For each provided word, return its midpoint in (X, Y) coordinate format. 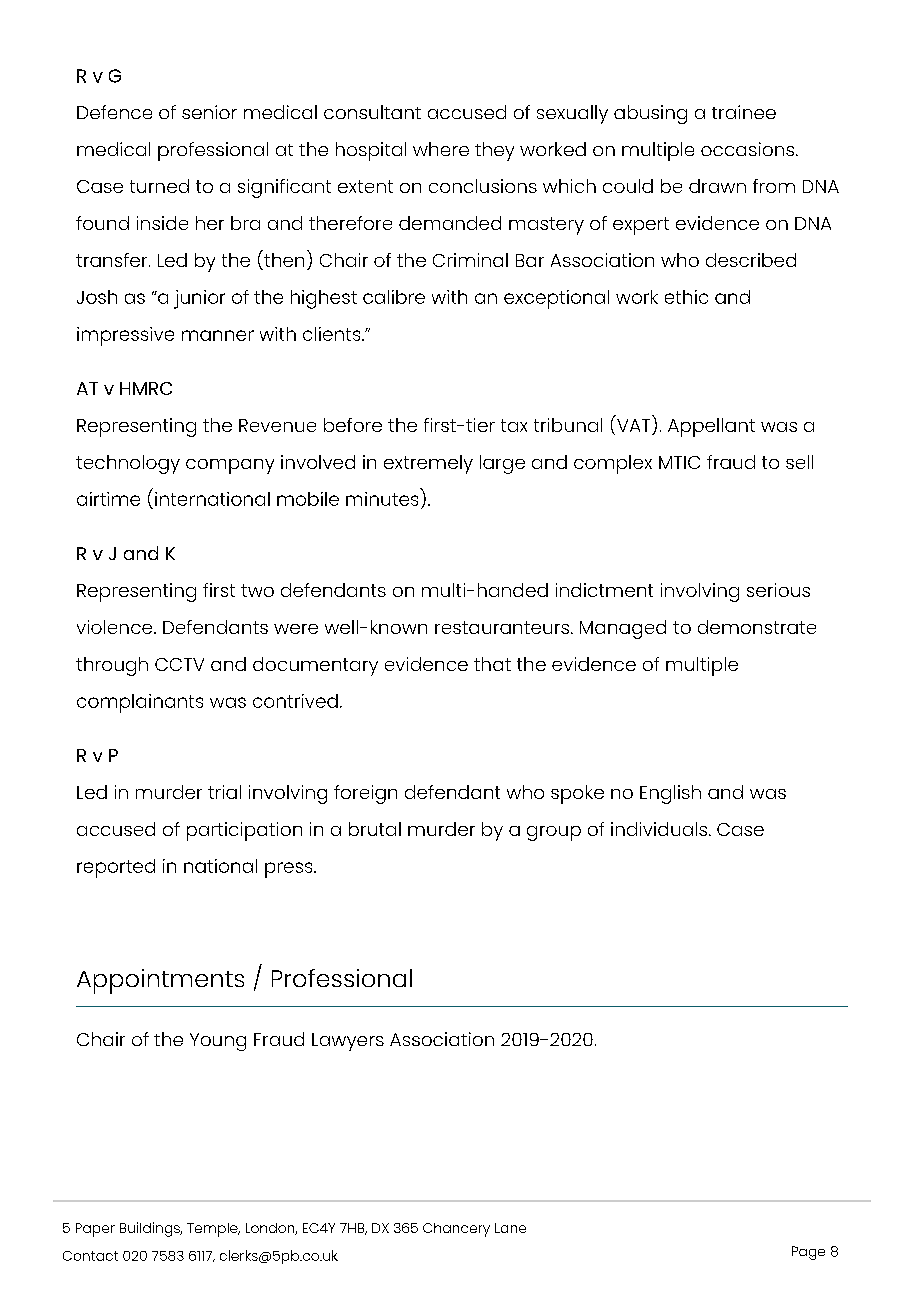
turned (159, 186)
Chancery (456, 1230)
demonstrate (757, 627)
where (441, 149)
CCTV (179, 664)
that (492, 664)
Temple (213, 1230)
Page (808, 1253)
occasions (747, 149)
